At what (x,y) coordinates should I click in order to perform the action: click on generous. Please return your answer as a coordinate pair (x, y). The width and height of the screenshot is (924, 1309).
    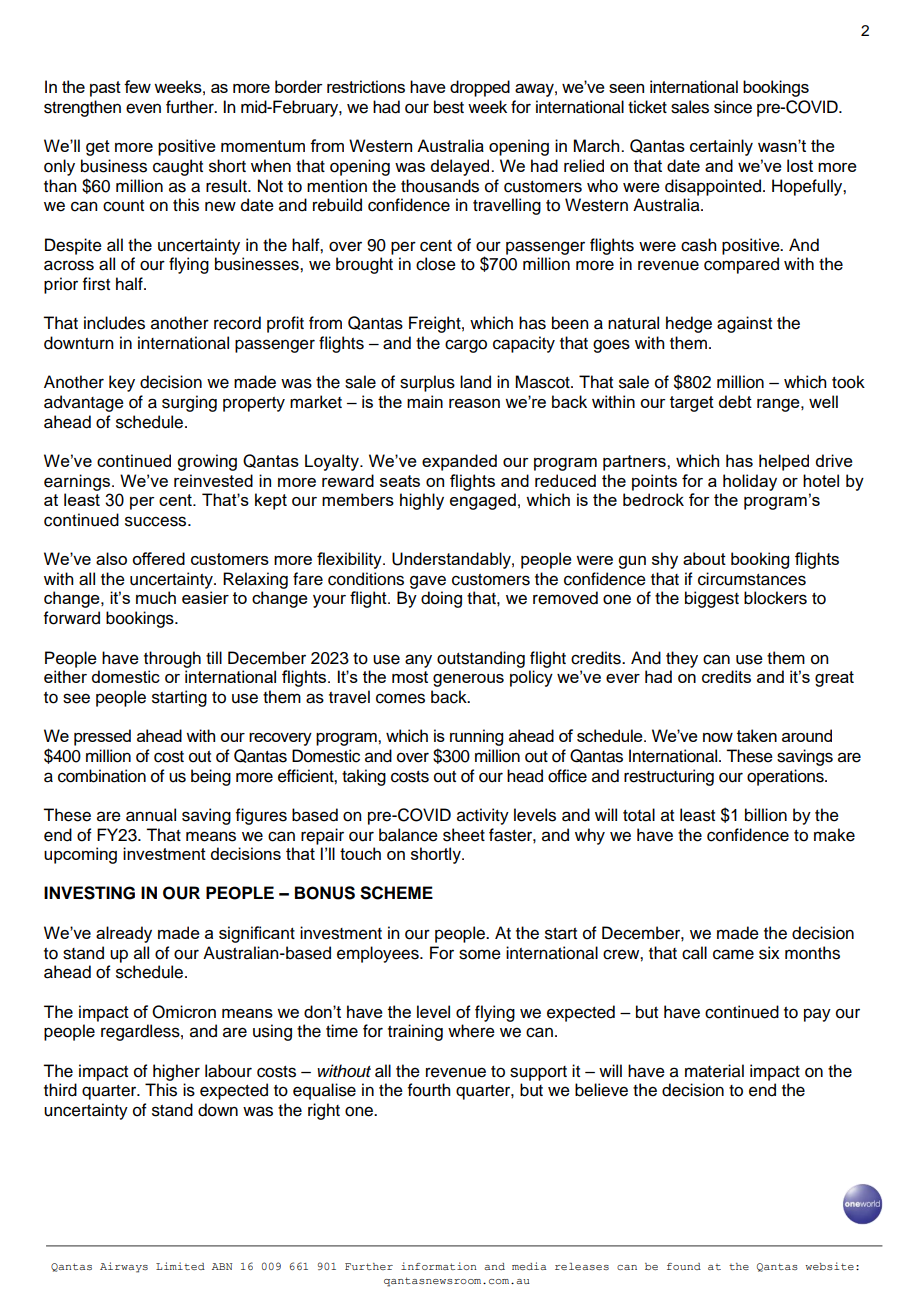
    Looking at the image, I should click on (468, 680).
